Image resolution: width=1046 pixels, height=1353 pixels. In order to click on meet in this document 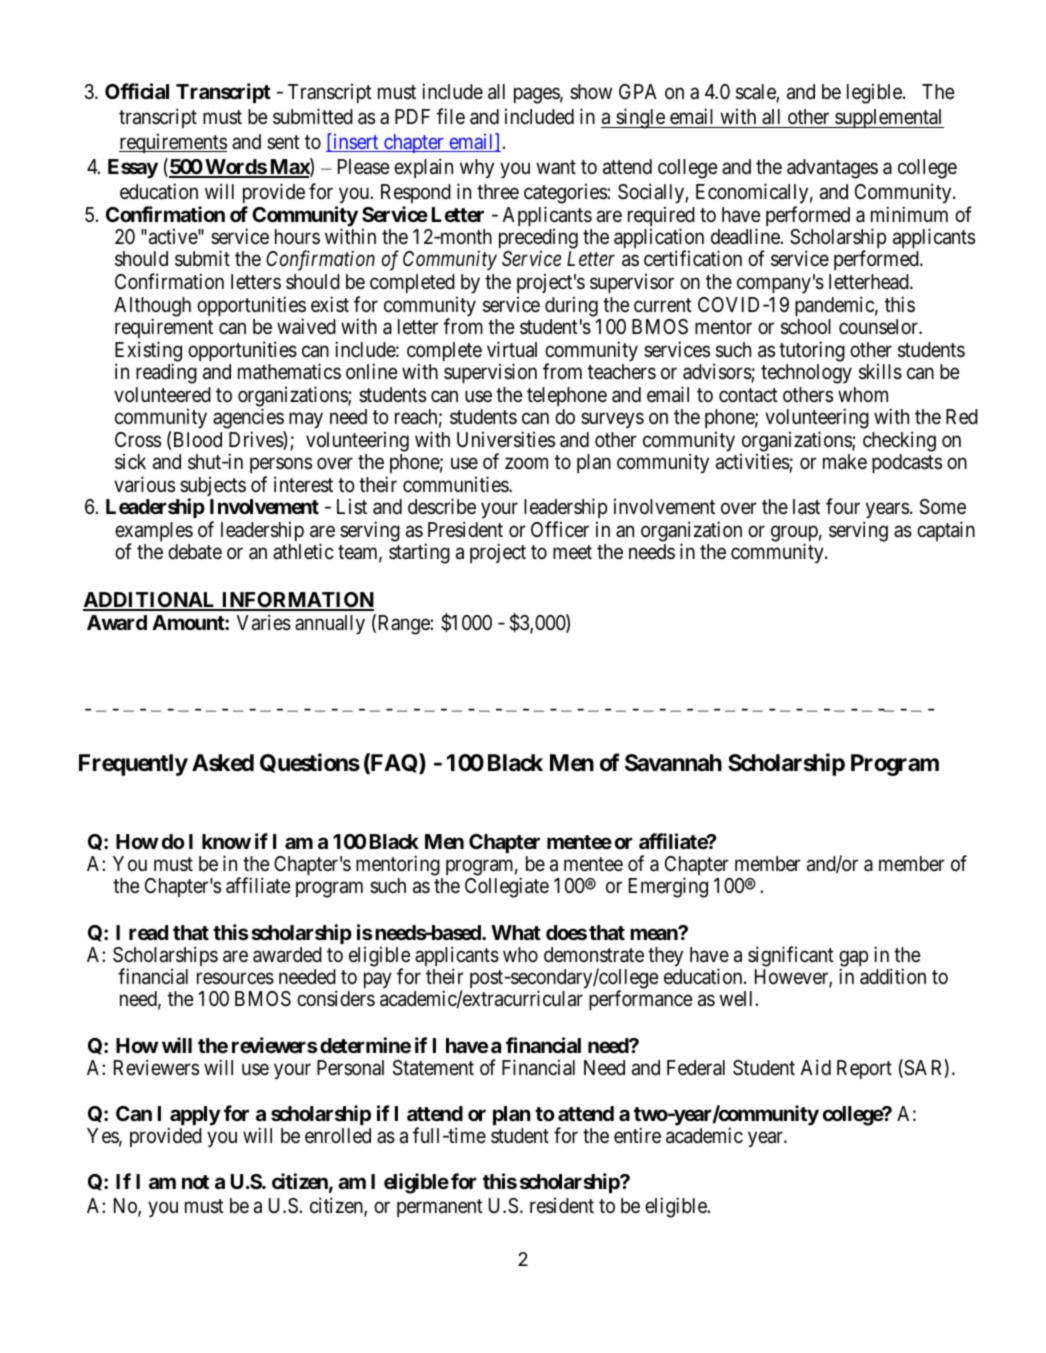, I will do `click(572, 552)`.
